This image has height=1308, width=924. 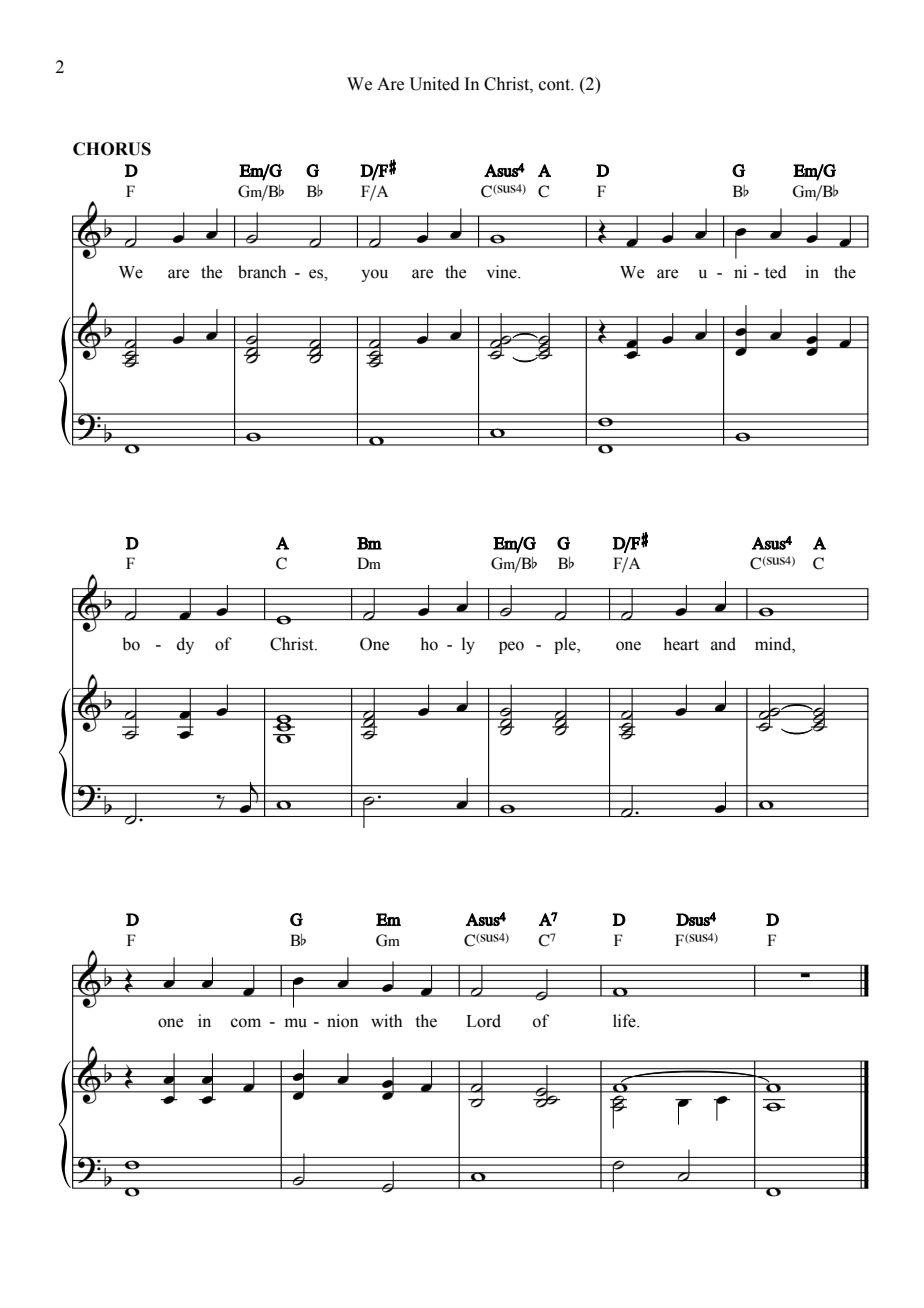 What do you see at coordinates (625, 1021) in the image?
I see `life` at bounding box center [625, 1021].
